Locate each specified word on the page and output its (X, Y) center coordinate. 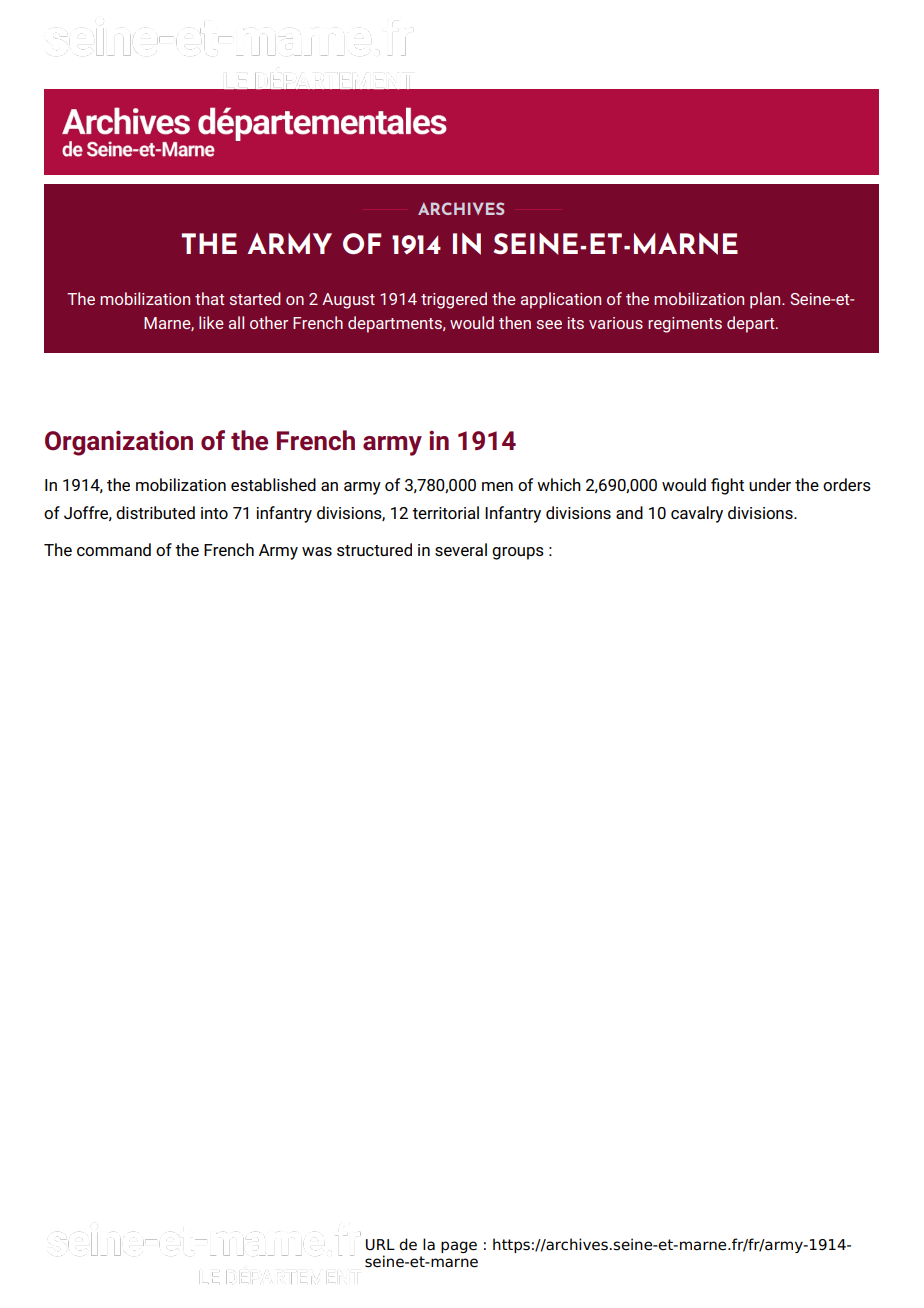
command (114, 549)
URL (380, 1245)
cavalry (697, 514)
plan (766, 300)
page (459, 1247)
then (515, 322)
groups (518, 553)
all (236, 322)
